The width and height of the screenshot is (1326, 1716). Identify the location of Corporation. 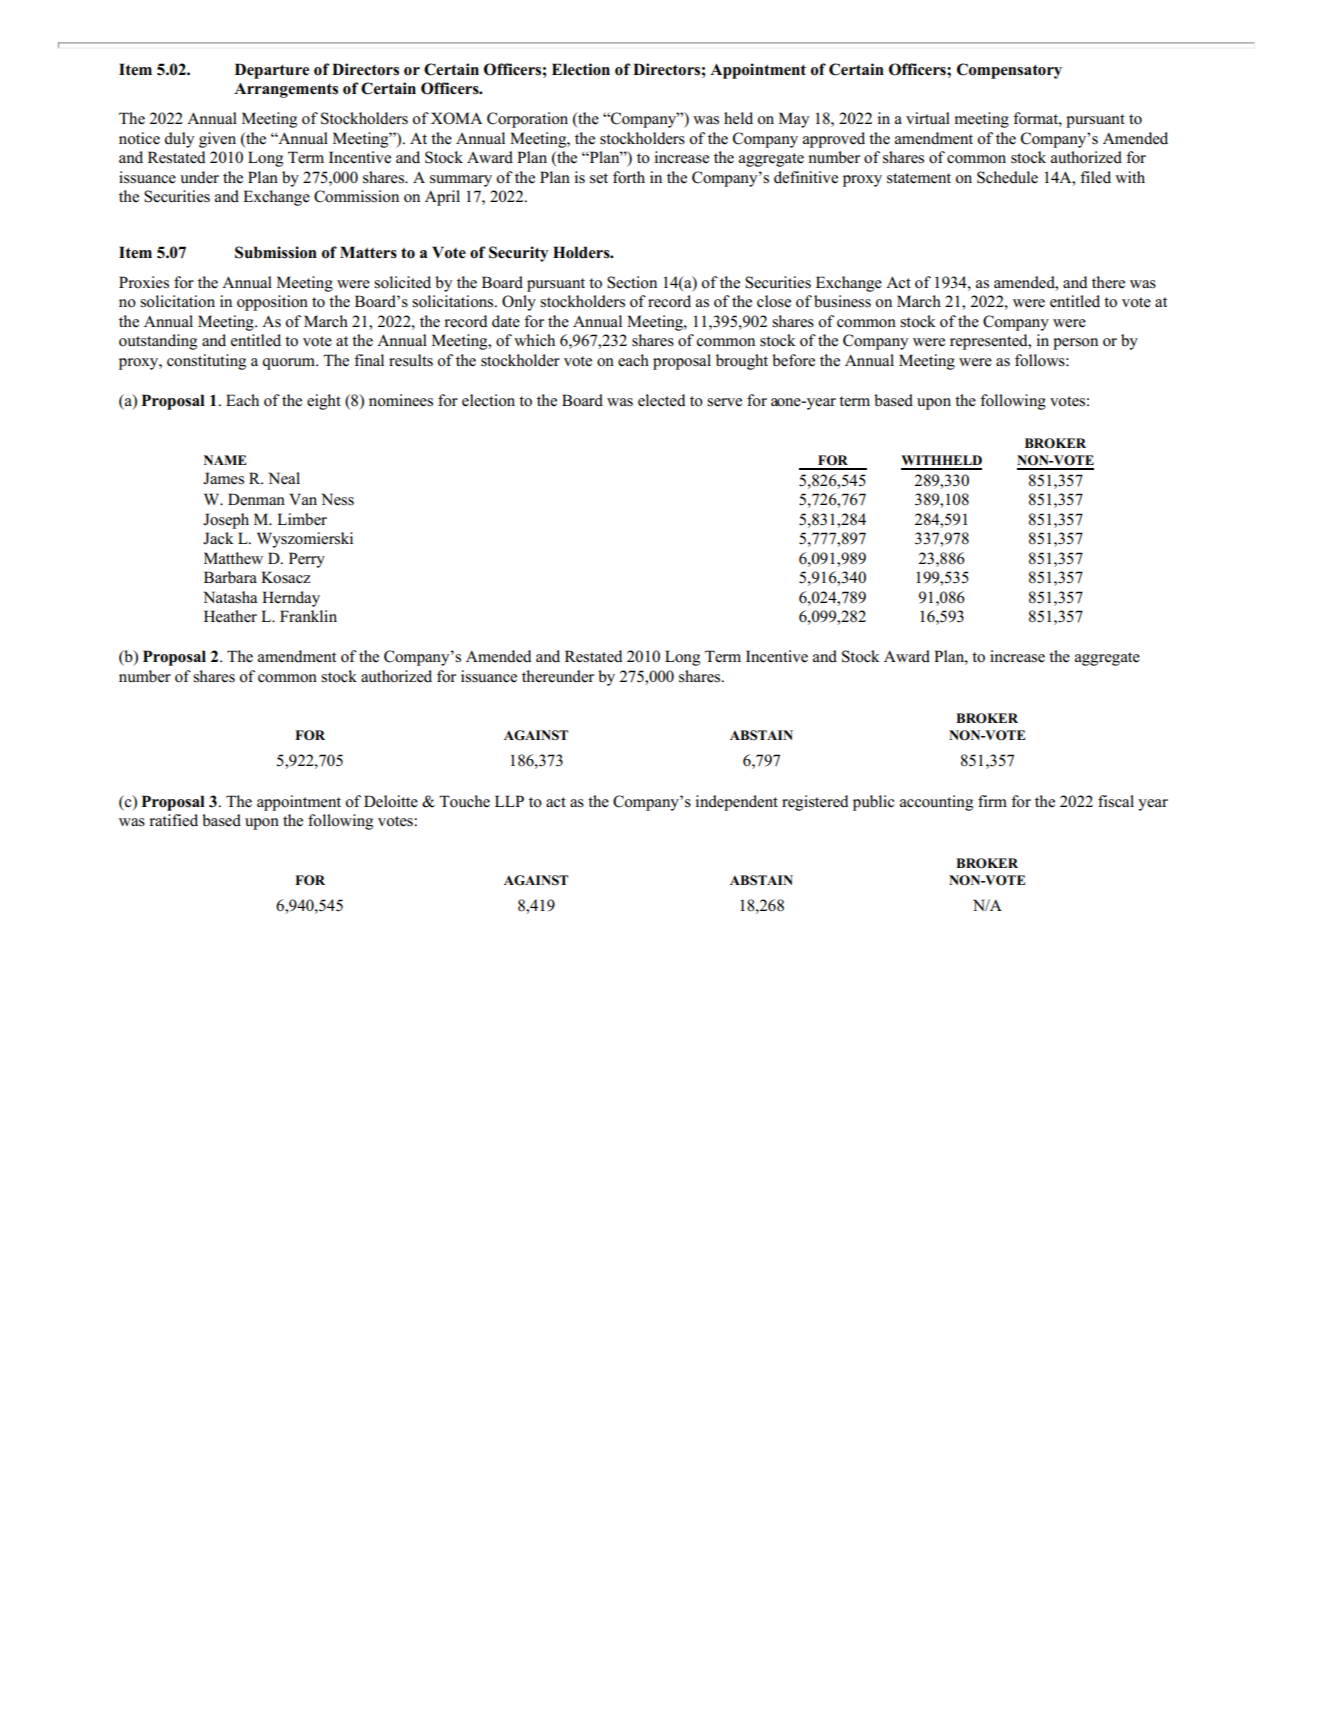
(527, 120).
